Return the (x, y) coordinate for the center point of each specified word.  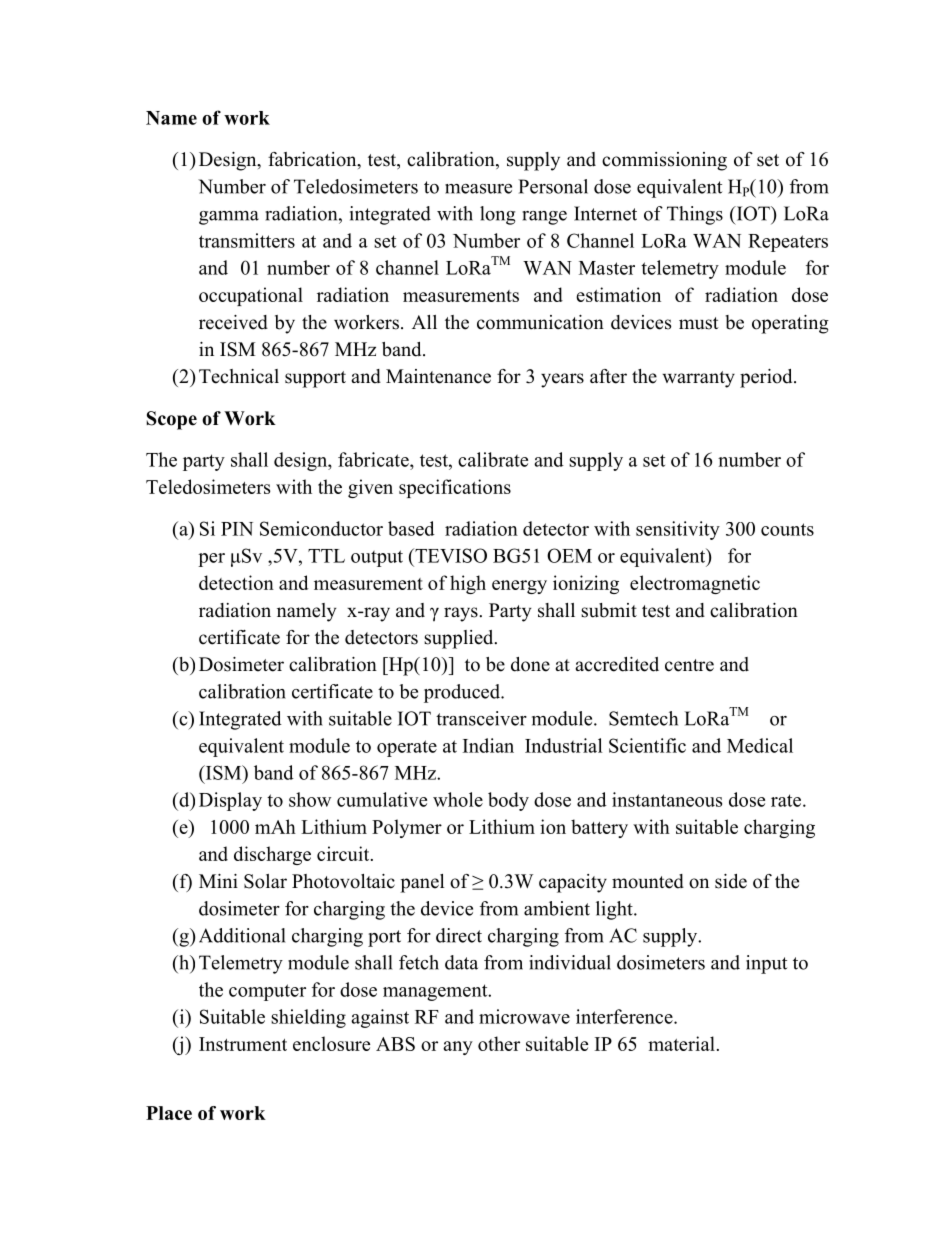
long (497, 215)
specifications (455, 488)
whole (458, 799)
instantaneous (667, 799)
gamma (229, 218)
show (310, 799)
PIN (237, 529)
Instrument (243, 1044)
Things (695, 215)
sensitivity (678, 530)
